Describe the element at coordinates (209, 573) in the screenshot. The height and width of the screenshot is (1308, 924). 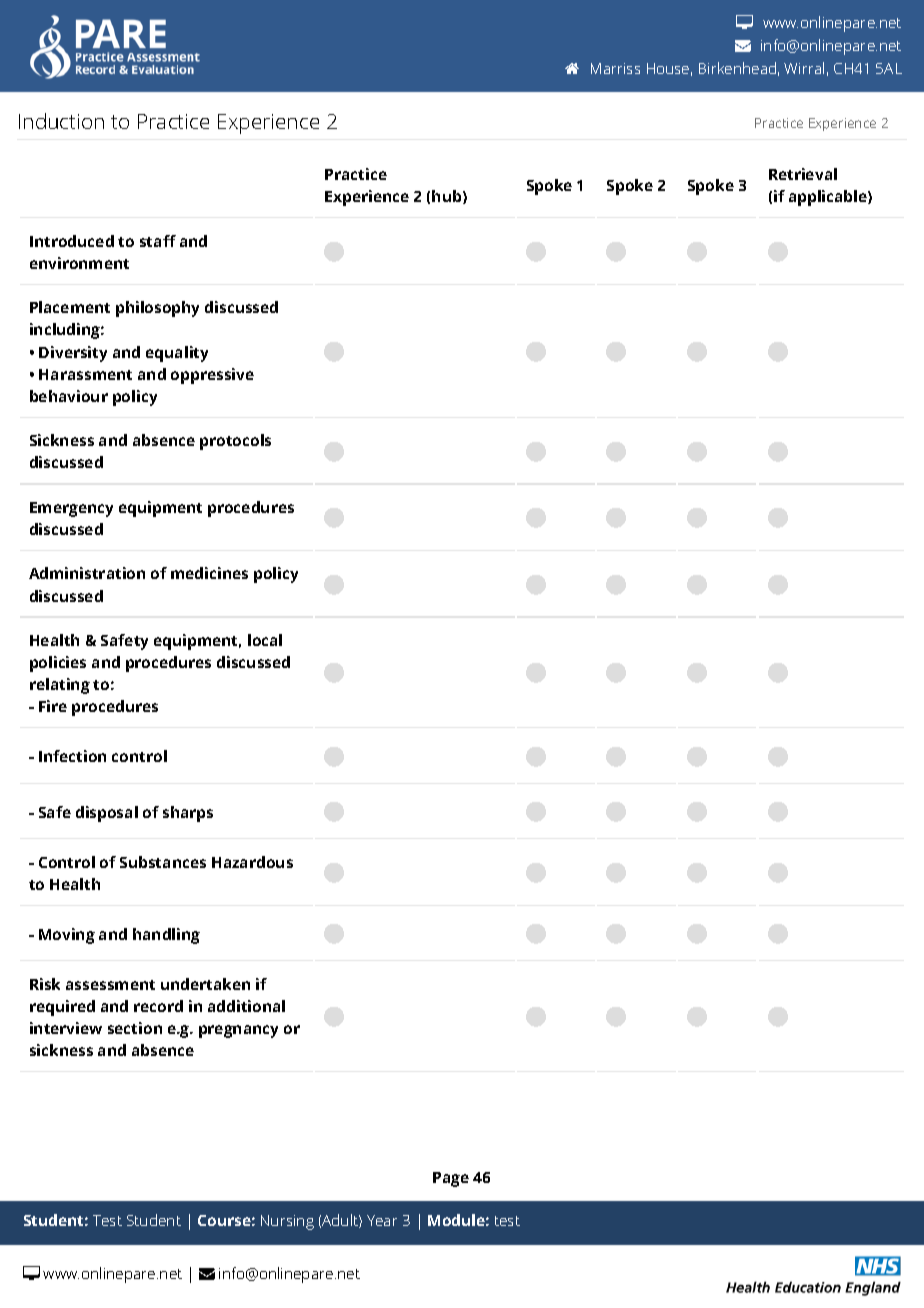
I see `medicines` at that location.
